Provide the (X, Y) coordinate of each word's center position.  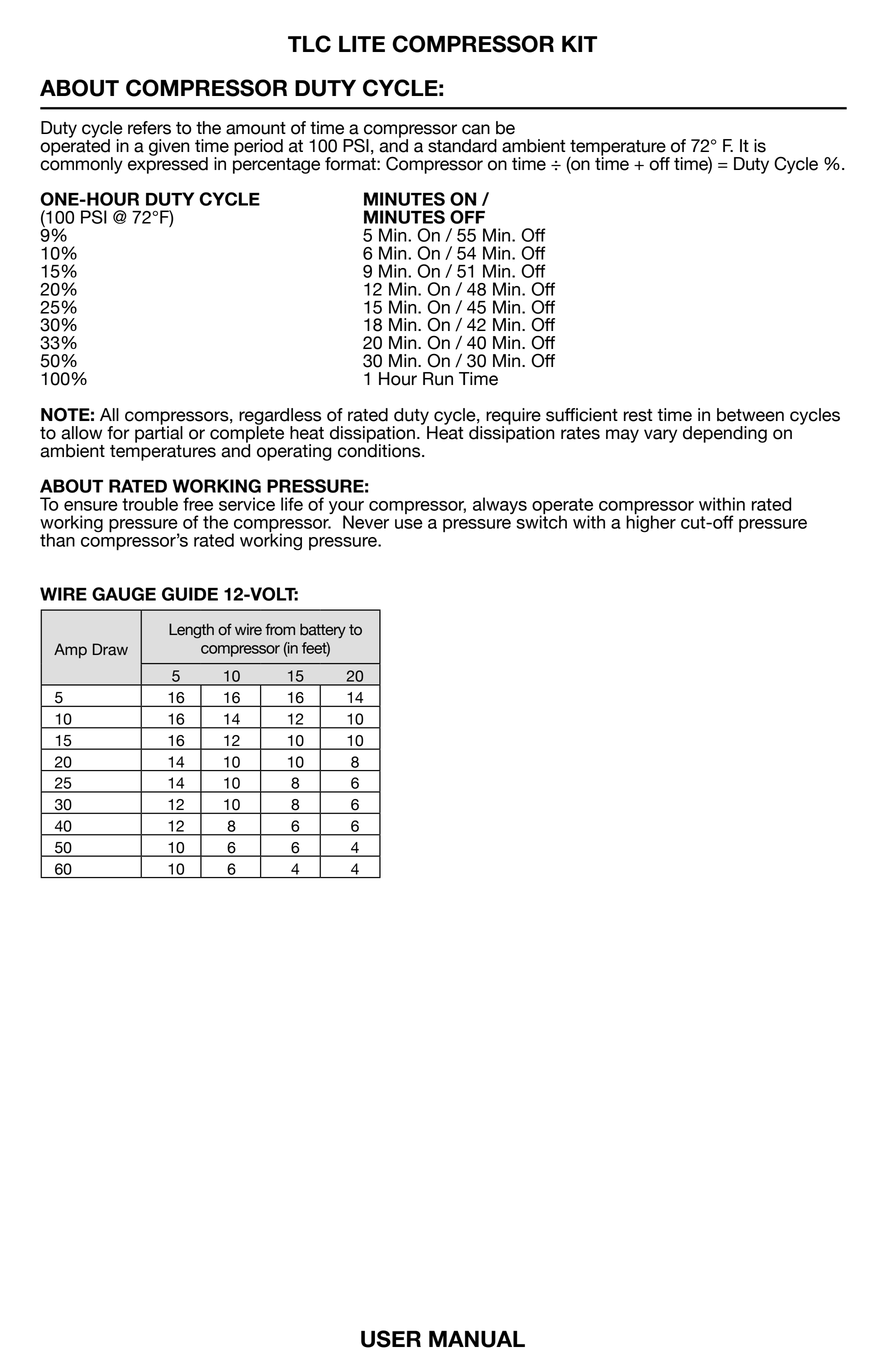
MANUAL (477, 1339)
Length (191, 631)
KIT (579, 43)
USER (391, 1339)
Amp (70, 651)
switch (541, 521)
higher (651, 523)
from (280, 629)
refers (149, 128)
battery (323, 631)
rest (638, 415)
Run (438, 379)
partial (159, 433)
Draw (110, 649)
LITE (362, 44)
